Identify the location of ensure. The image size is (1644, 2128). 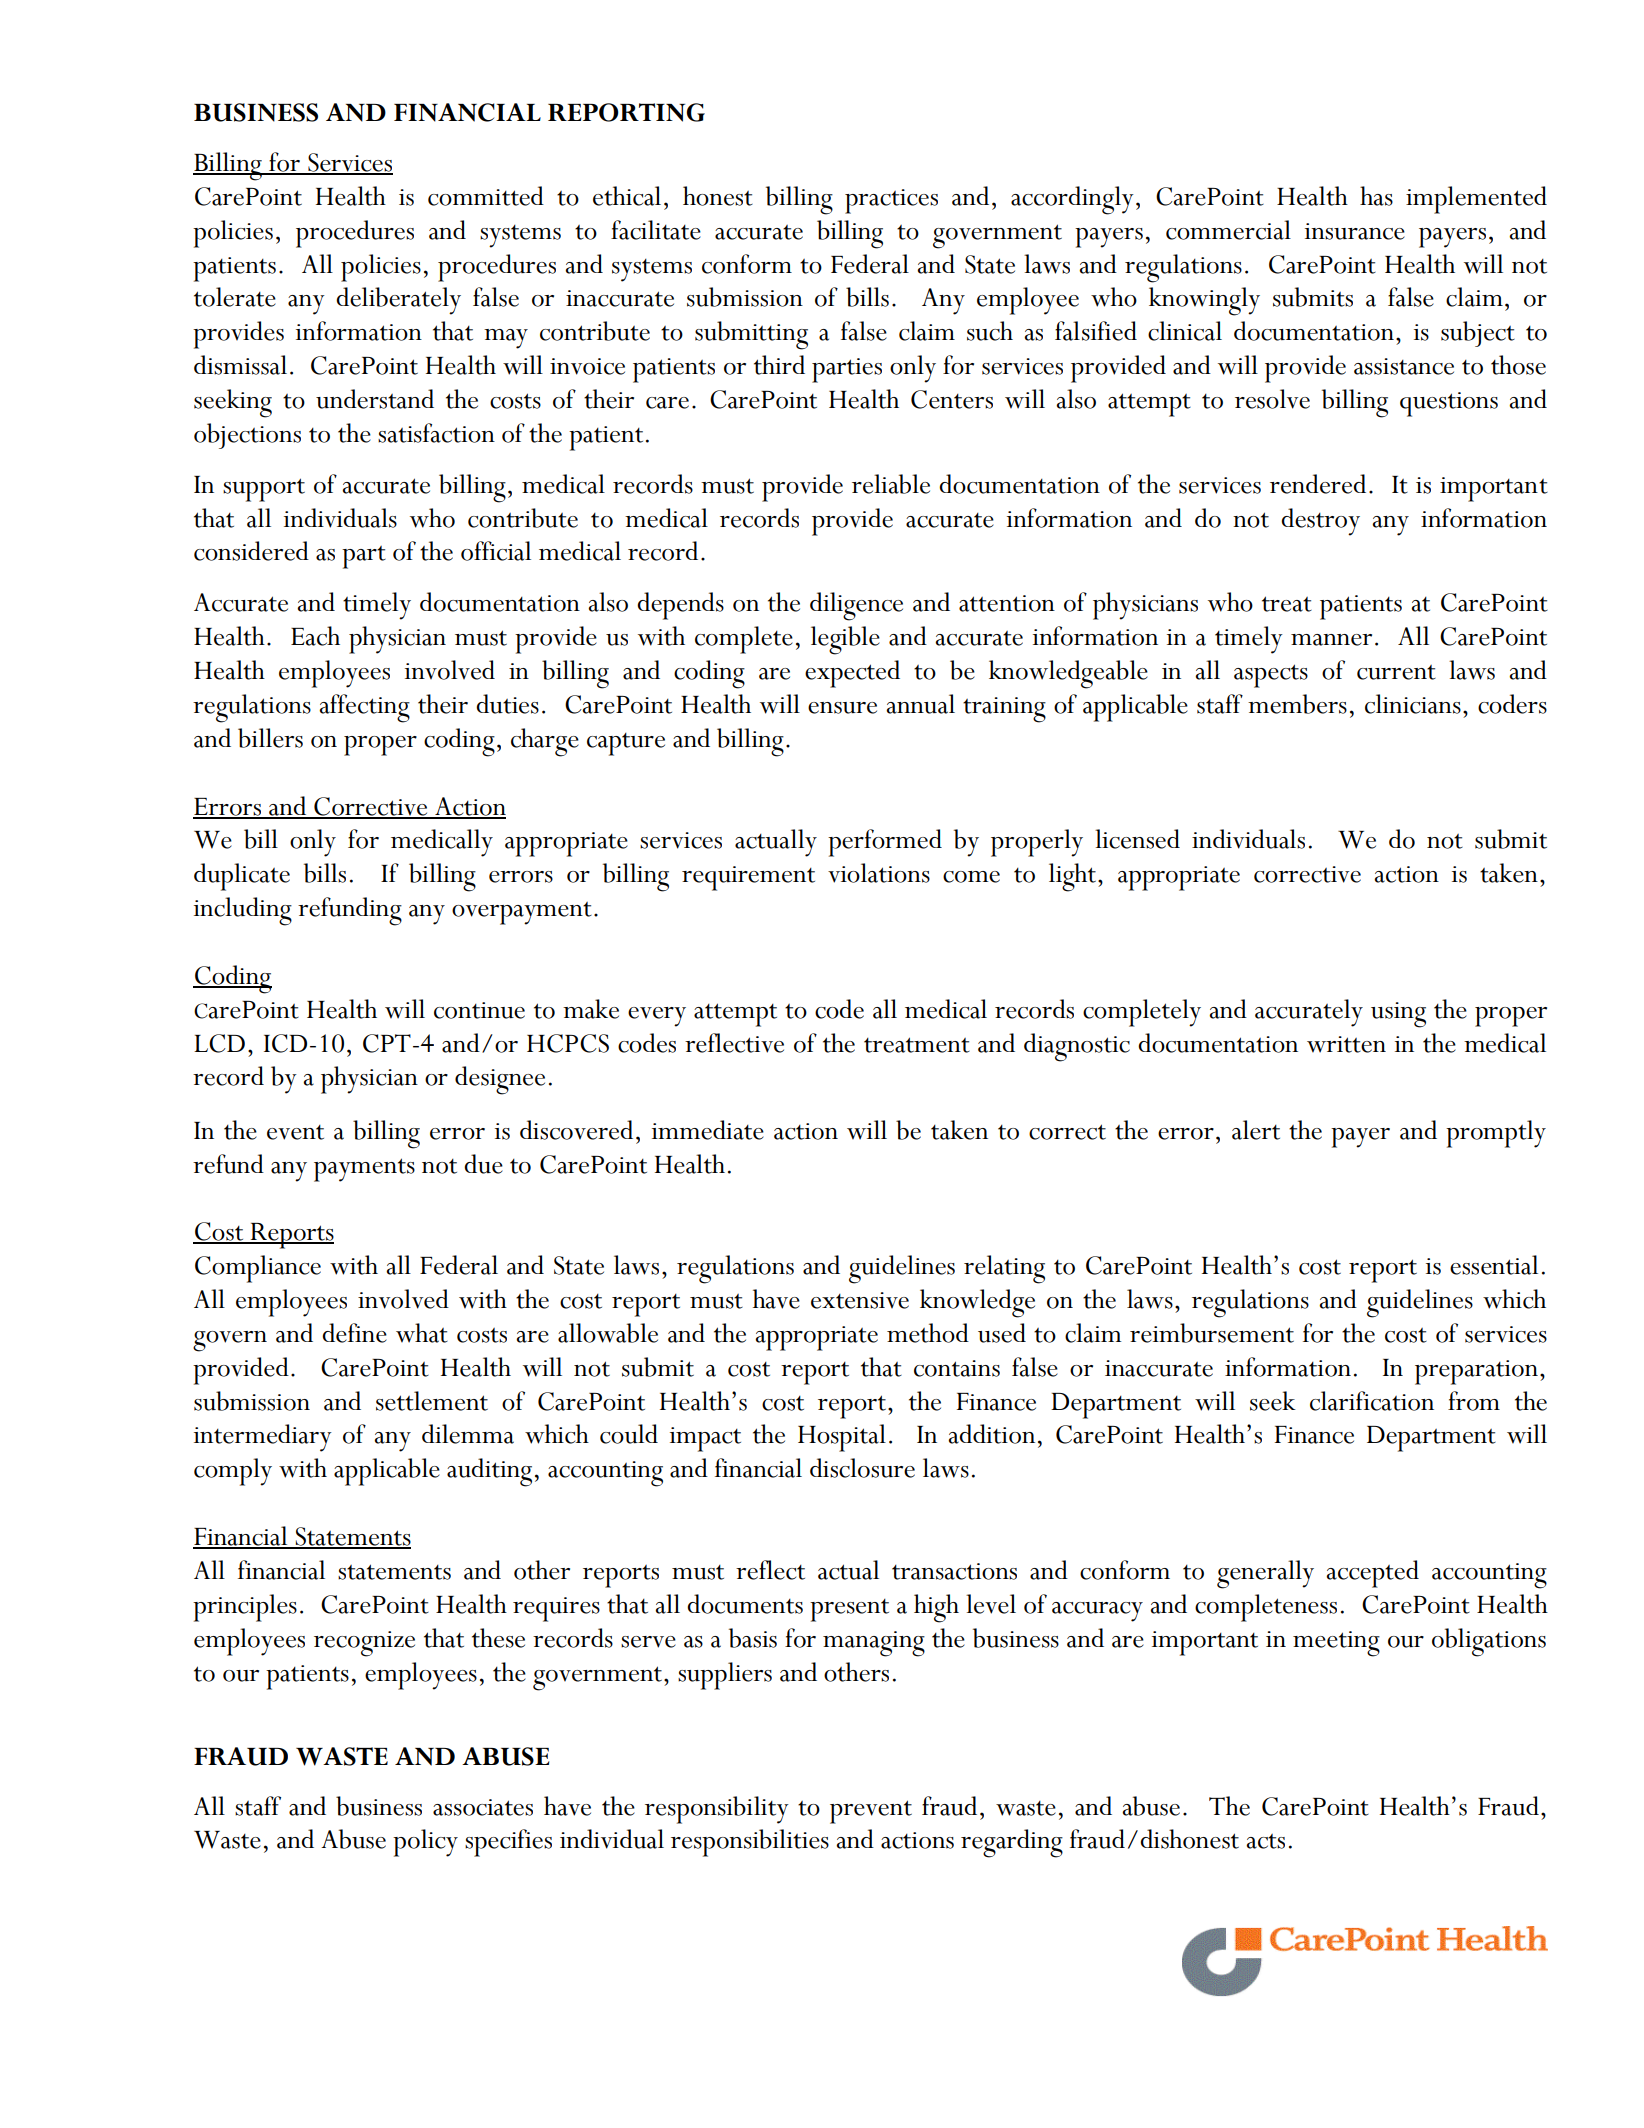
(842, 708).
